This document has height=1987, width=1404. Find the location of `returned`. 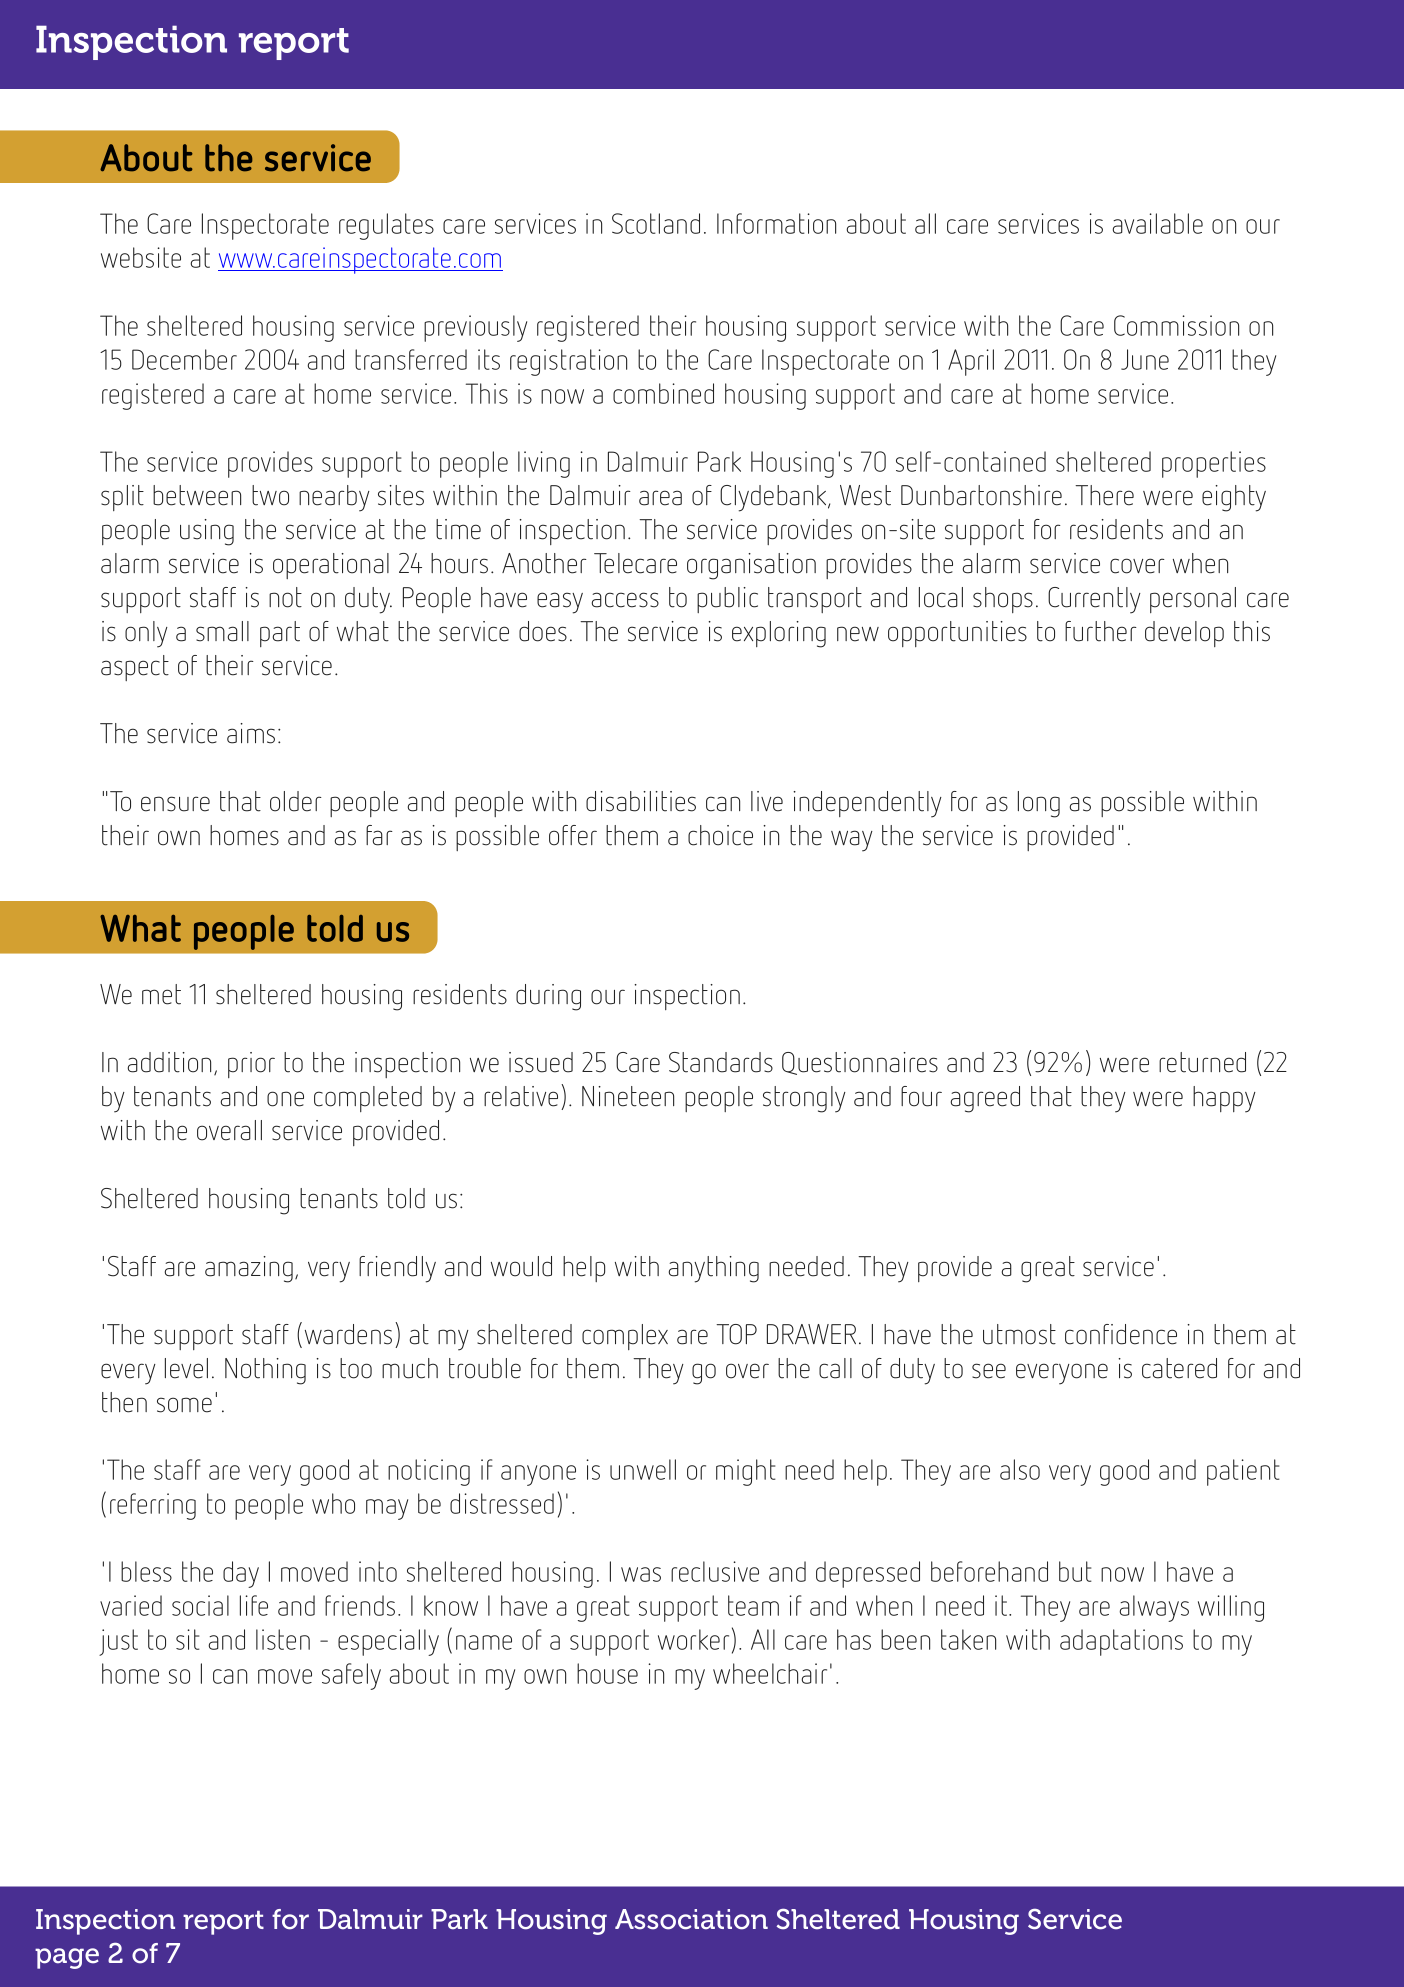

returned is located at coordinates (1202, 1062).
